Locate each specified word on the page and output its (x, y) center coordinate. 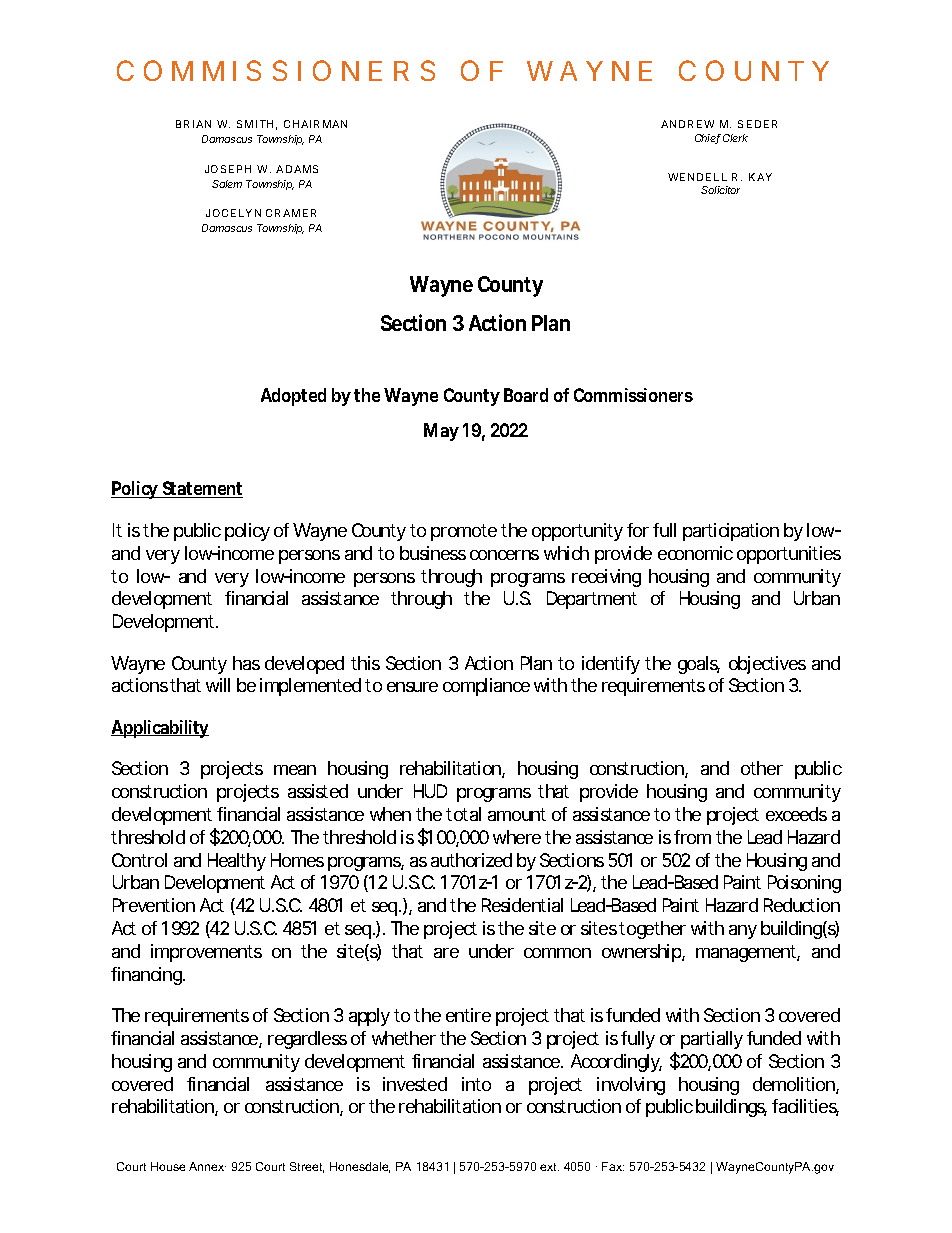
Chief (708, 139)
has (246, 663)
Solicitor (720, 190)
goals (699, 665)
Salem (227, 184)
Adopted (293, 397)
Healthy (237, 862)
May (441, 432)
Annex (207, 1166)
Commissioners (633, 395)
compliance (486, 687)
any (743, 932)
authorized (471, 860)
